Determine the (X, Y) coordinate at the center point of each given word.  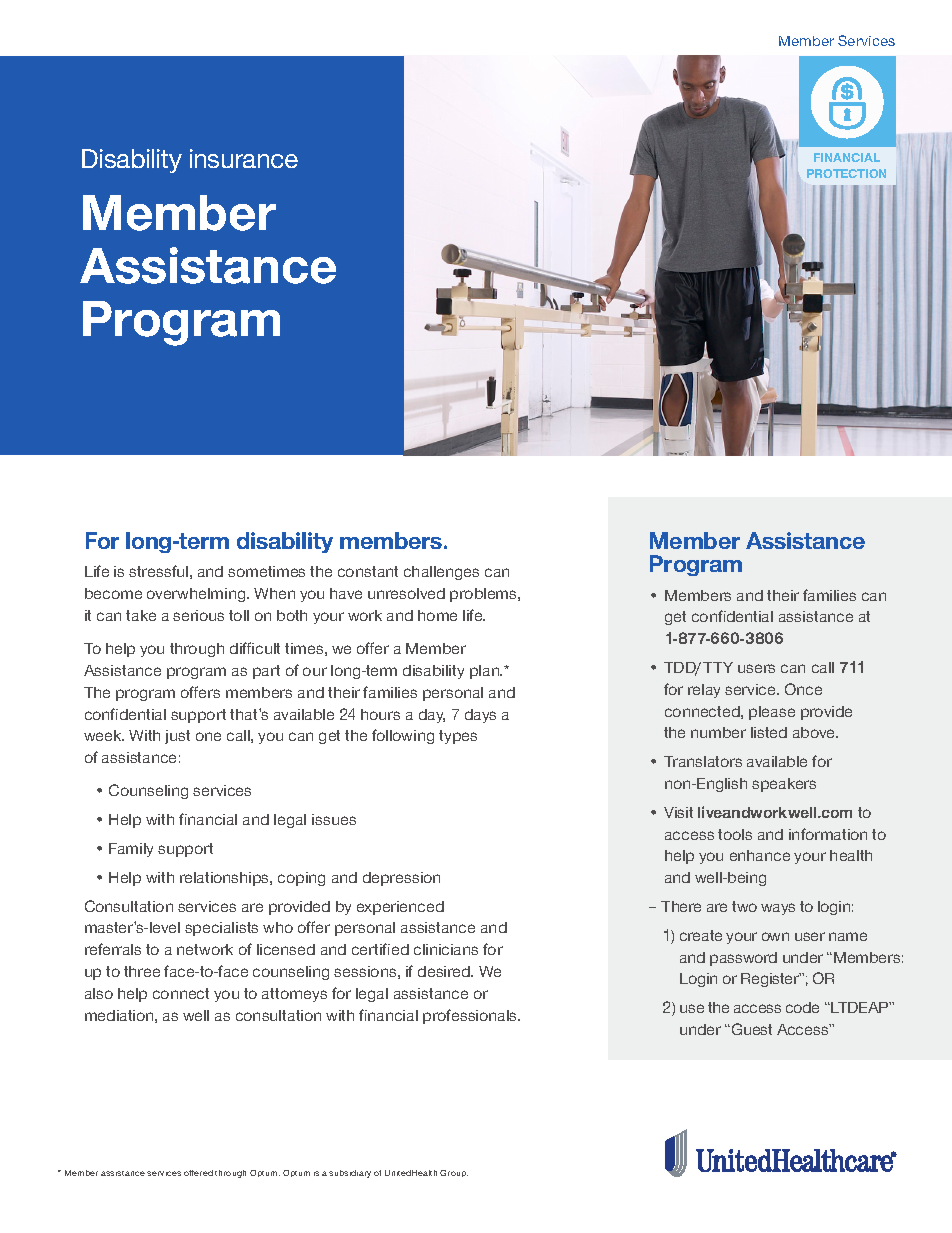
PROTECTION (846, 173)
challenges (441, 573)
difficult (255, 648)
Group (454, 1173)
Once (803, 689)
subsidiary (350, 1174)
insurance (244, 158)
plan (486, 672)
